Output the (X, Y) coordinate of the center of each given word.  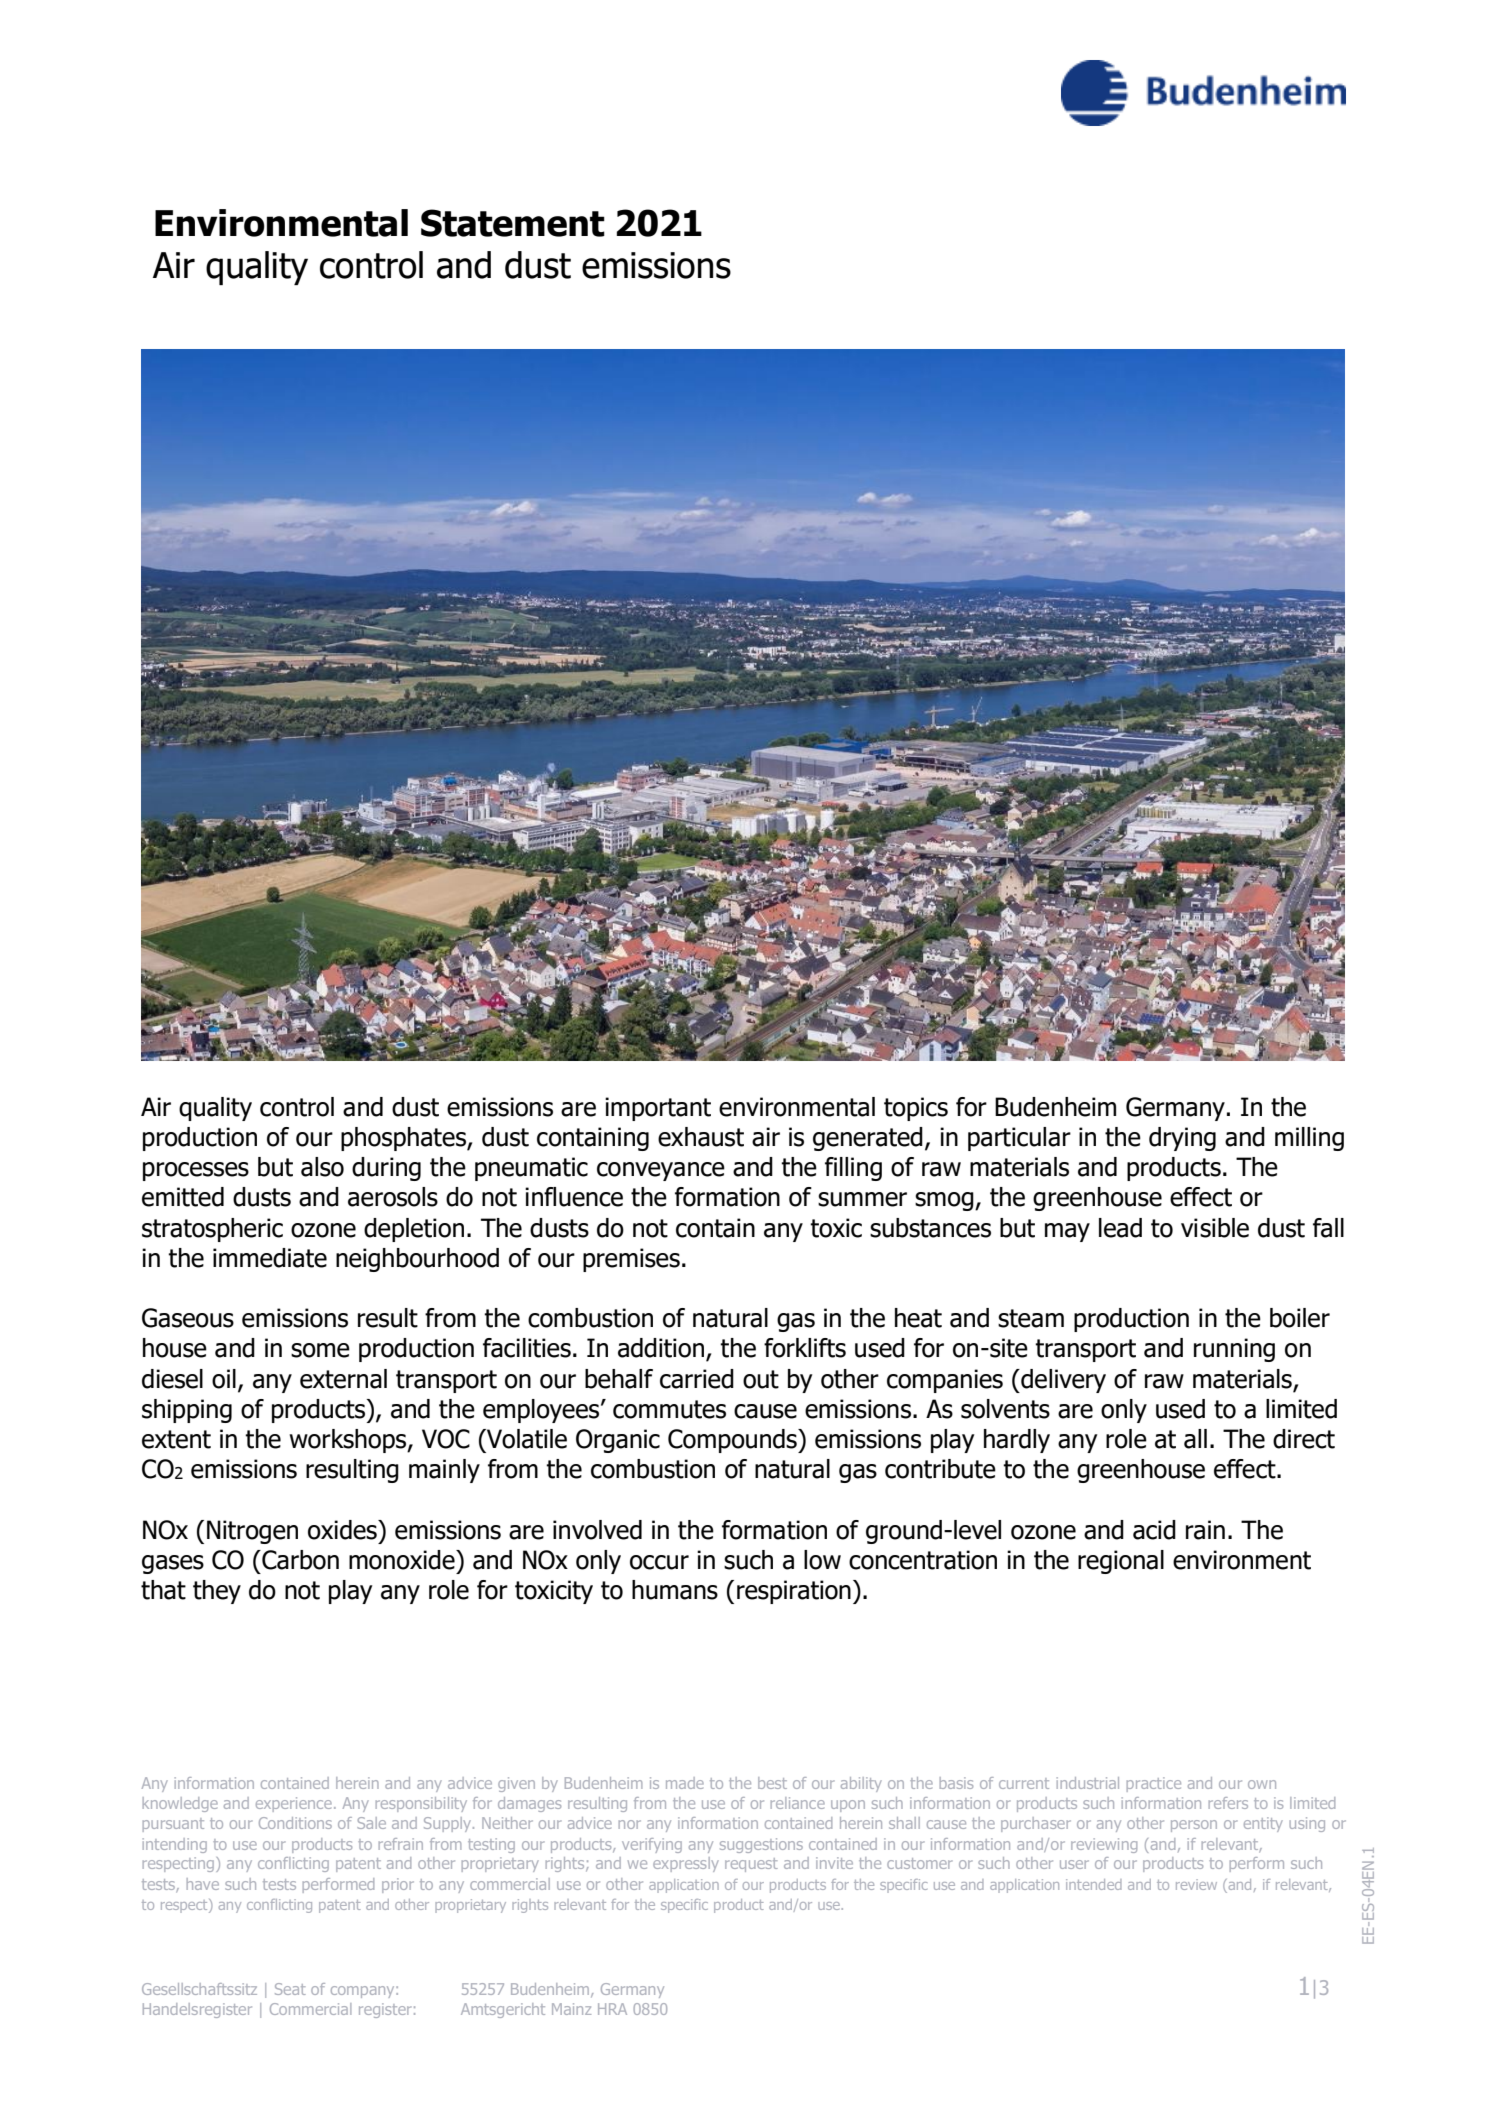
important (658, 1109)
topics (916, 1109)
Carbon (299, 1560)
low (822, 1560)
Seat (290, 1989)
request (751, 1865)
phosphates (404, 1139)
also (322, 1167)
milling (1309, 1139)
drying (1182, 1139)
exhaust (701, 1137)
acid (1154, 1530)
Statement (513, 223)
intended (1093, 1884)
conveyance (661, 1171)
